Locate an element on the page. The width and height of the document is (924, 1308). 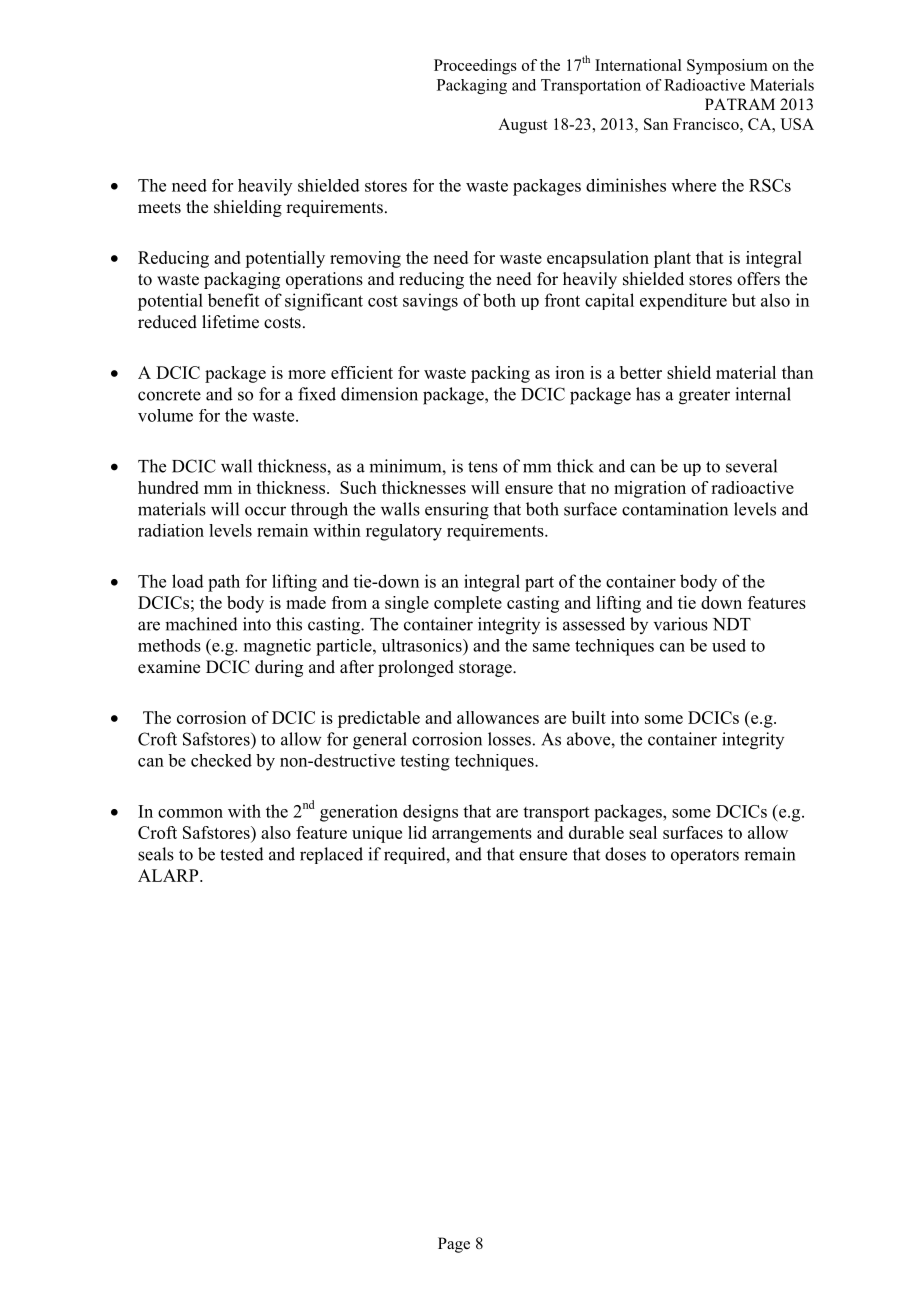
magnetic is located at coordinates (277, 647).
